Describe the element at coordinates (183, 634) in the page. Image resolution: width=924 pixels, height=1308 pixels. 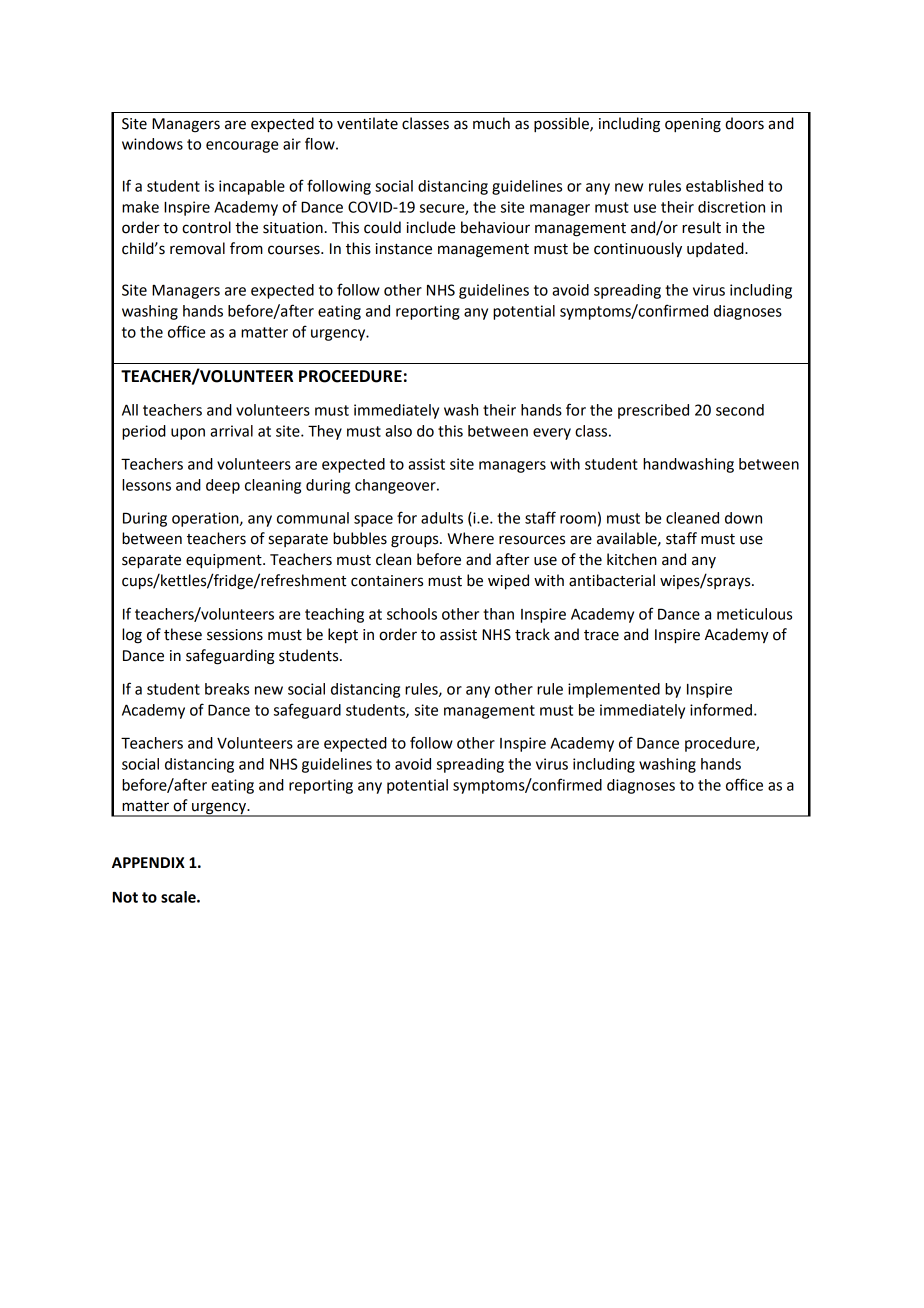
I see `these` at that location.
